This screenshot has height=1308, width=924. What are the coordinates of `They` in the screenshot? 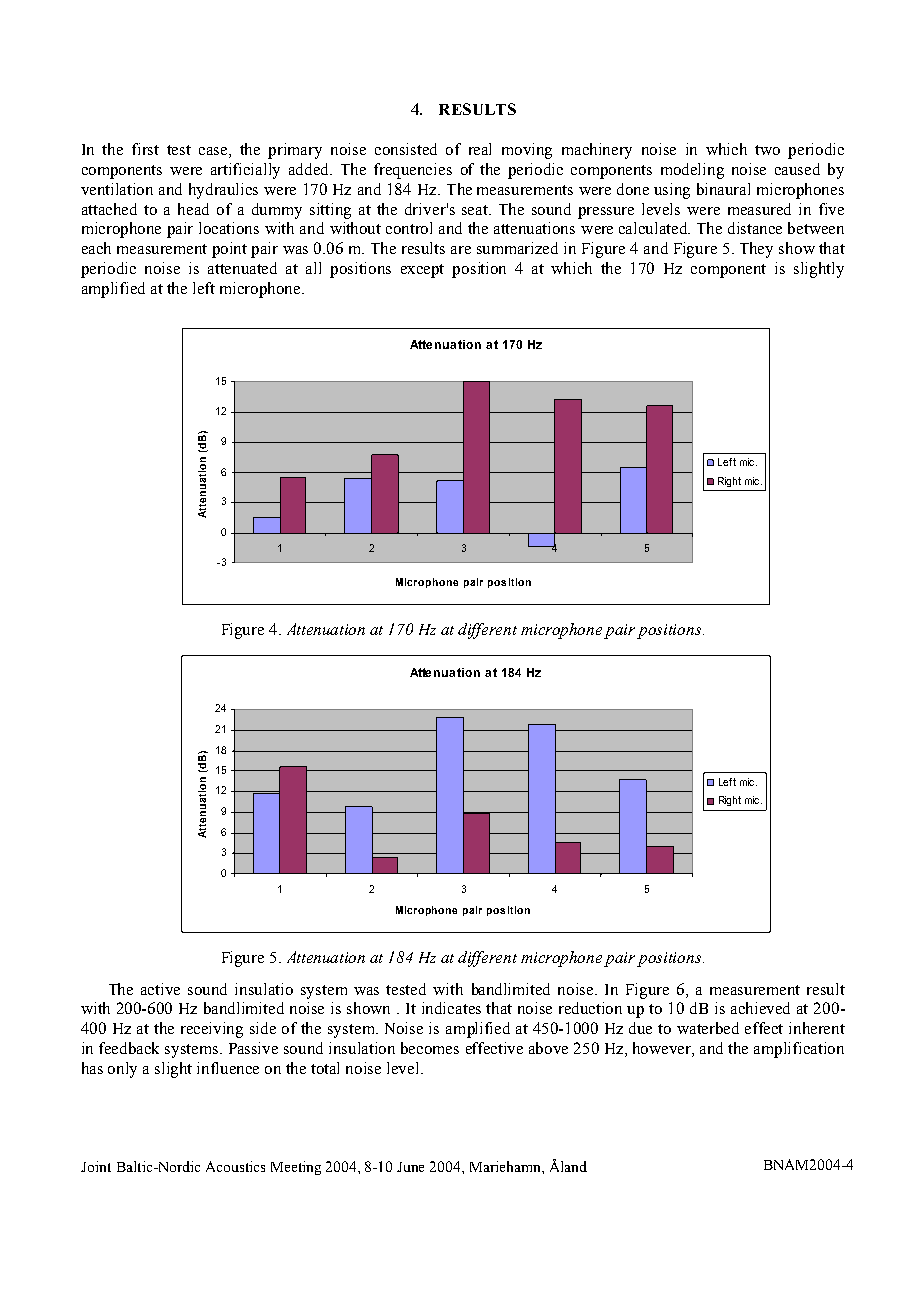 It's located at (756, 250).
